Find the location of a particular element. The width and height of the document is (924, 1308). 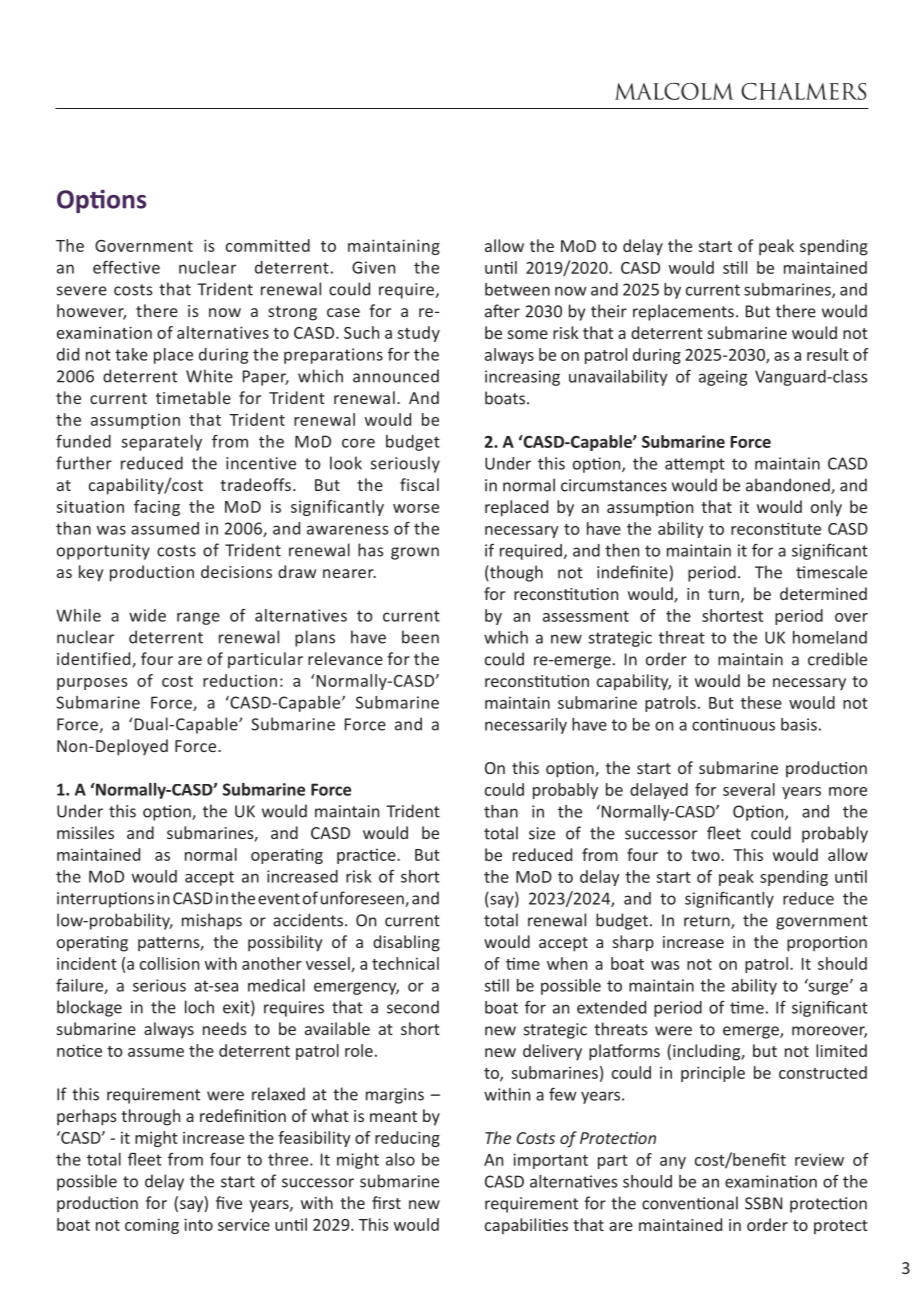

study is located at coordinates (418, 334).
